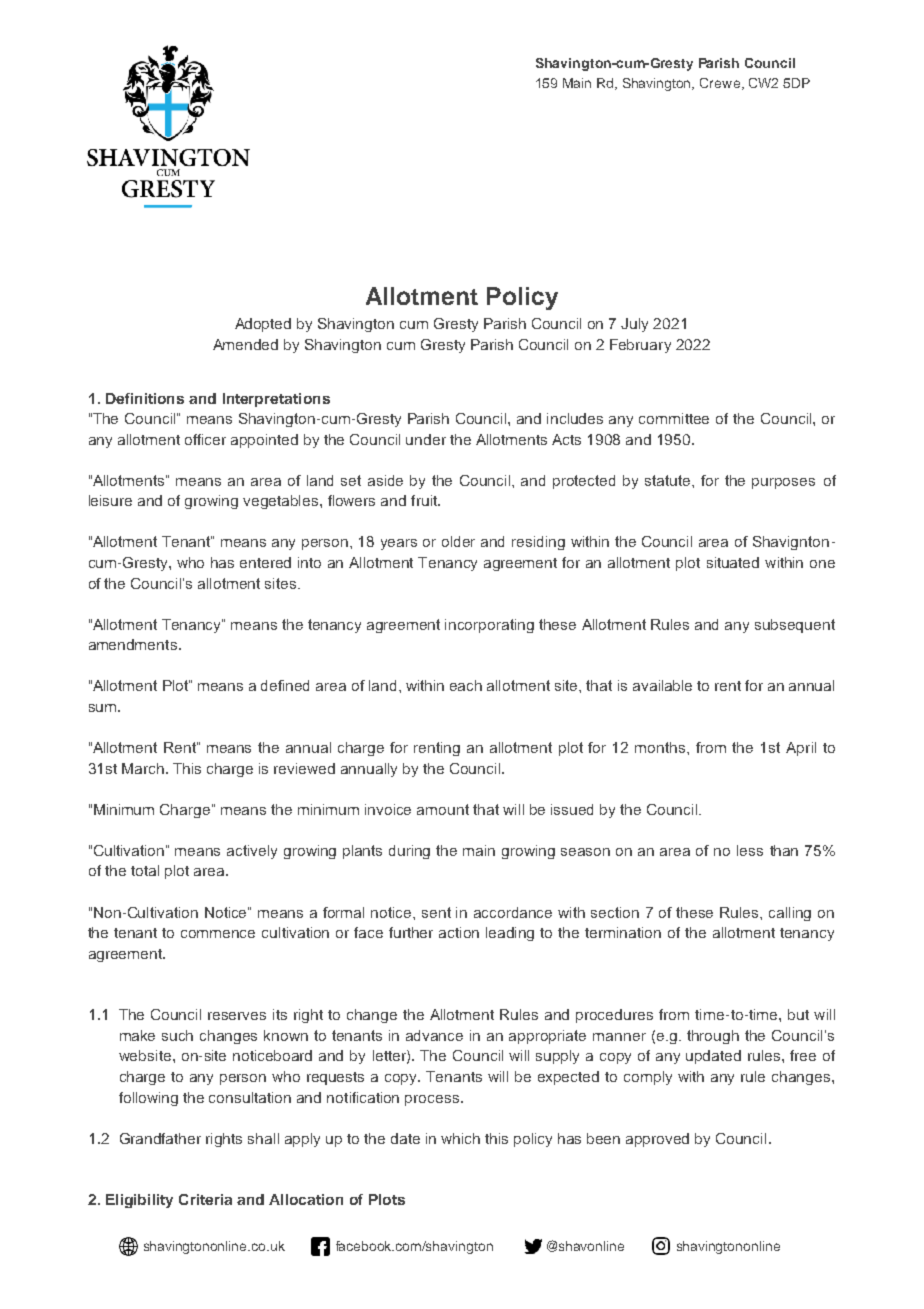 The height and width of the image is (1309, 924). What do you see at coordinates (245, 344) in the image?
I see `Amended` at bounding box center [245, 344].
